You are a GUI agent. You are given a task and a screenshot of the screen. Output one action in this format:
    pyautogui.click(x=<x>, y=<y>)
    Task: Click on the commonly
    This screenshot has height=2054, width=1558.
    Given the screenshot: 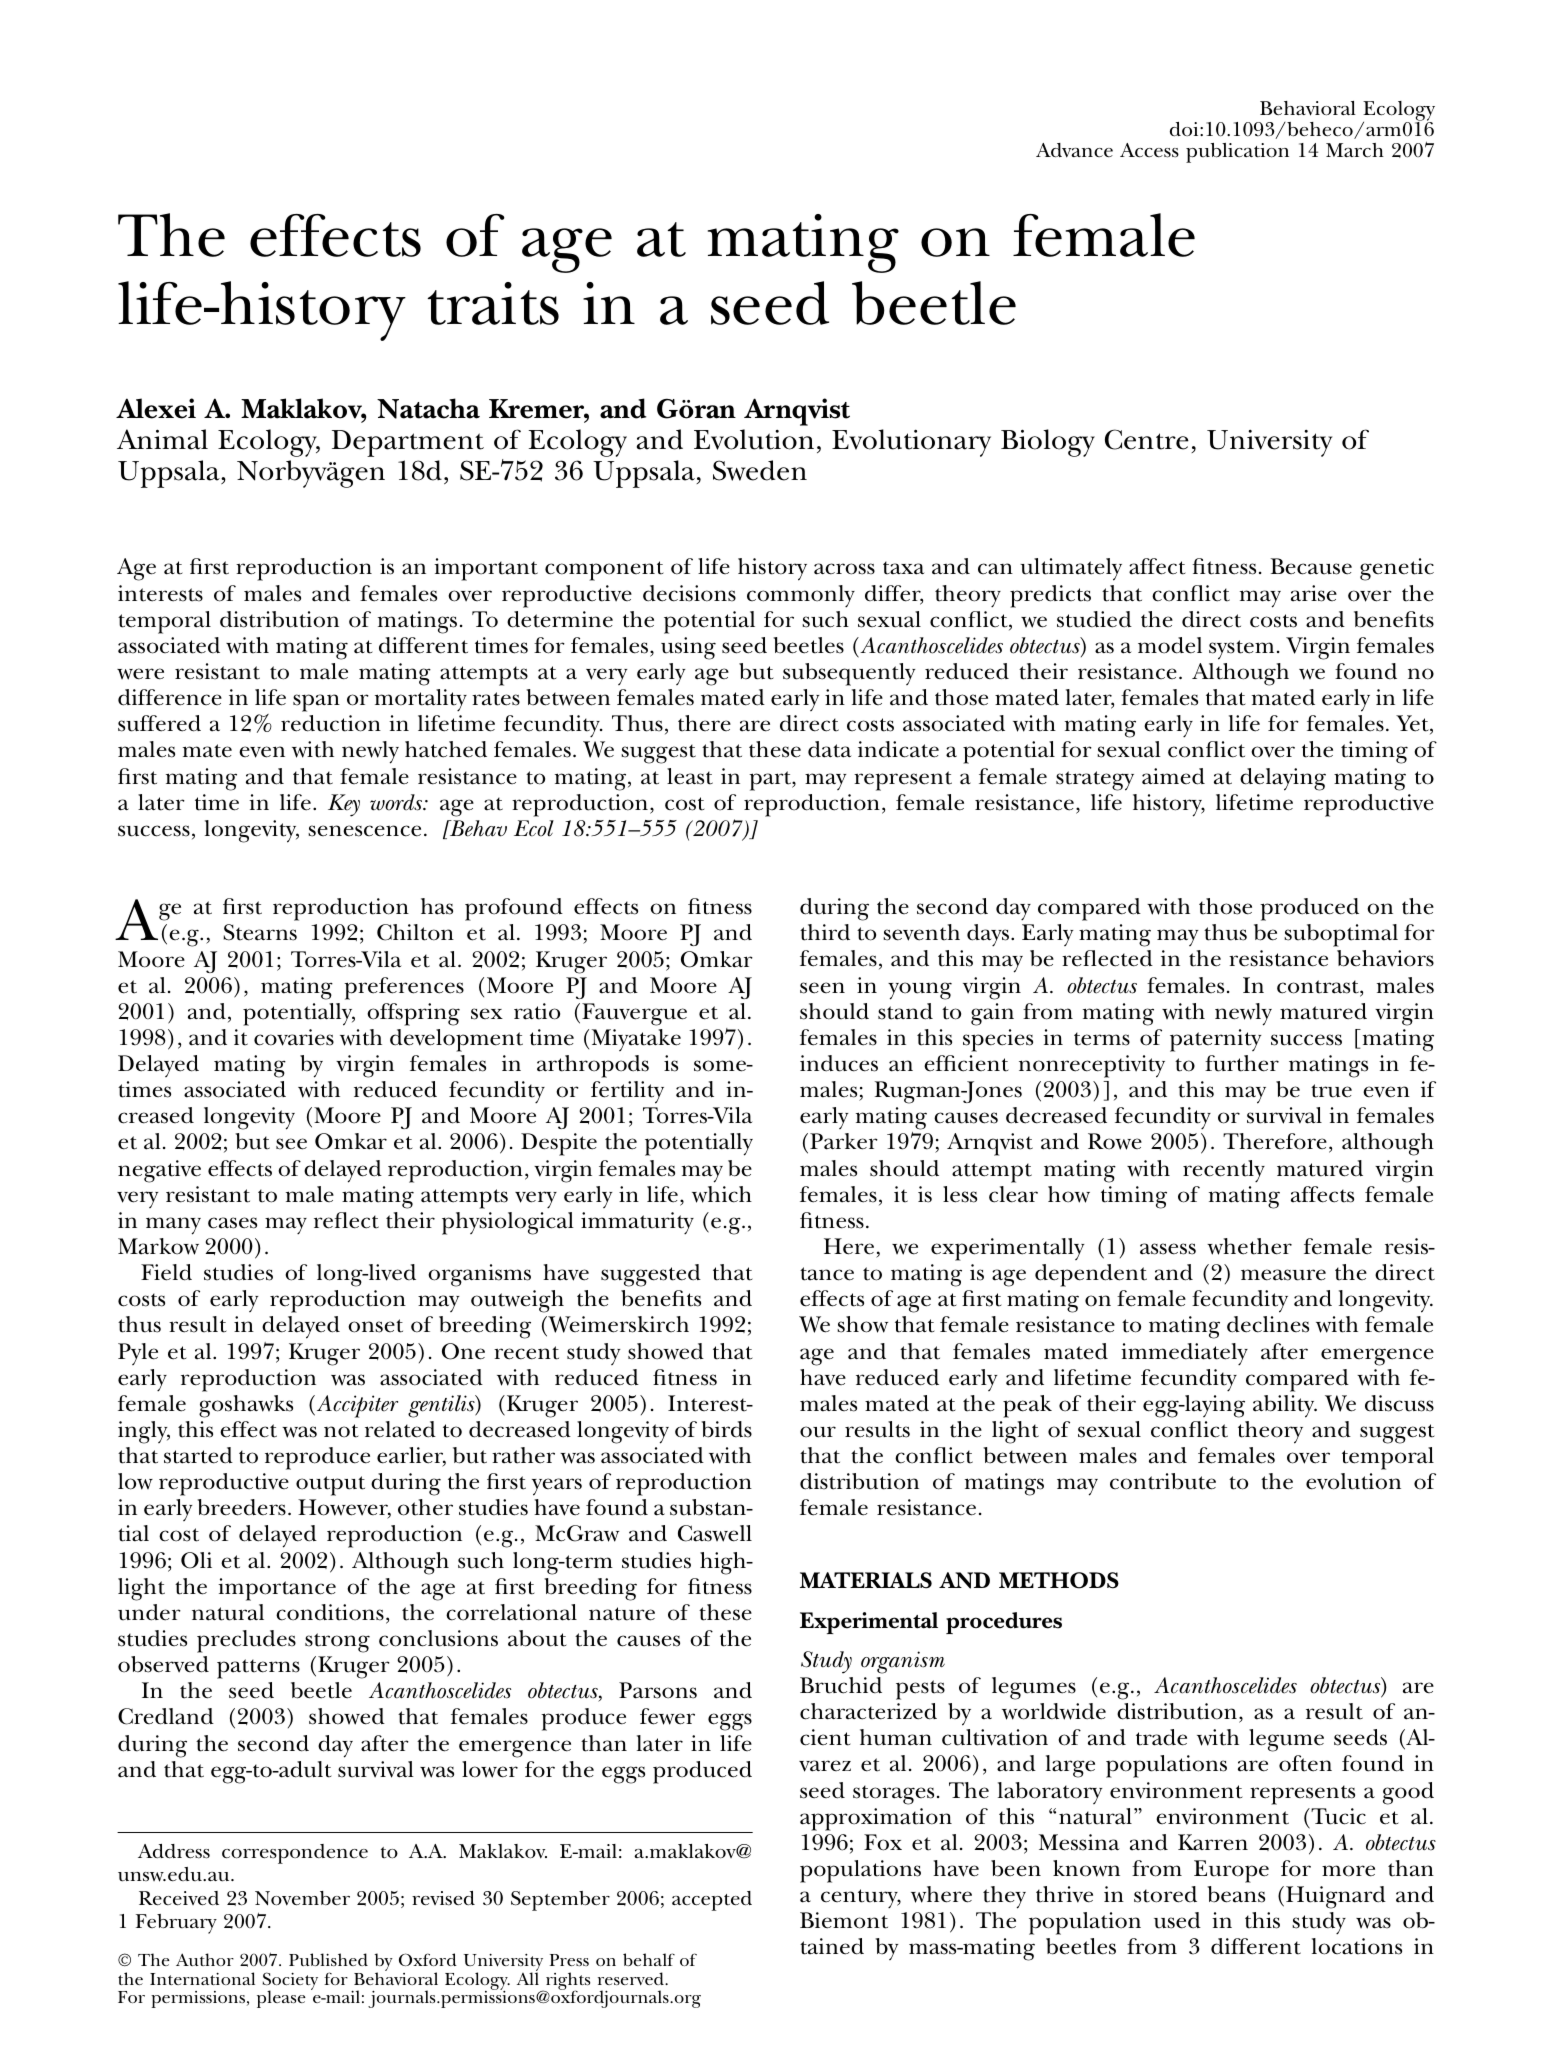 What is the action you would take?
    pyautogui.click(x=801, y=596)
